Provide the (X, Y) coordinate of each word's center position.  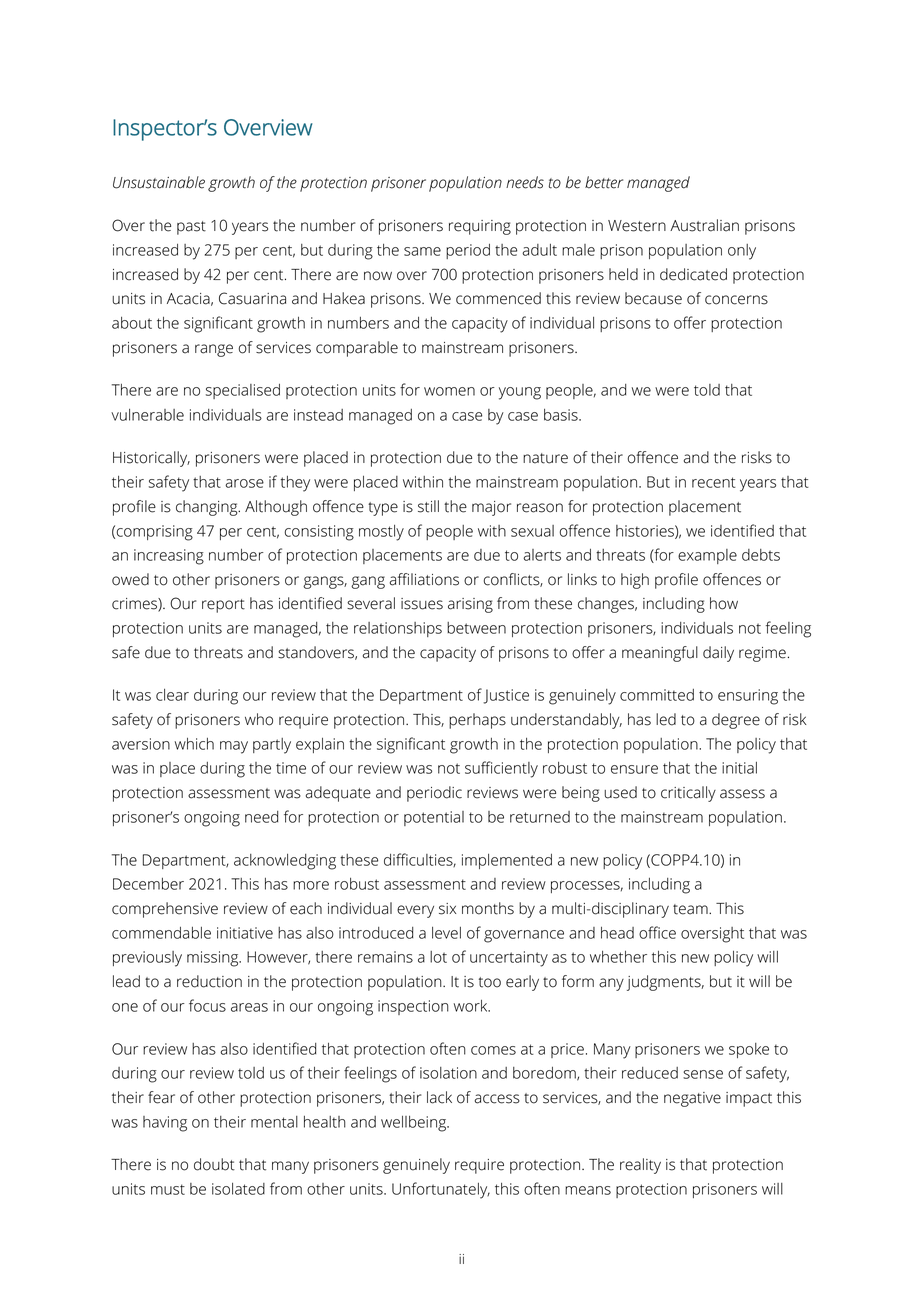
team (691, 909)
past (191, 228)
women (449, 391)
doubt (214, 1164)
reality (640, 1166)
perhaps (477, 721)
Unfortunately (441, 1190)
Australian (704, 225)
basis (562, 415)
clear (172, 695)
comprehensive (165, 910)
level (446, 933)
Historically (151, 459)
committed (657, 695)
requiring (480, 227)
